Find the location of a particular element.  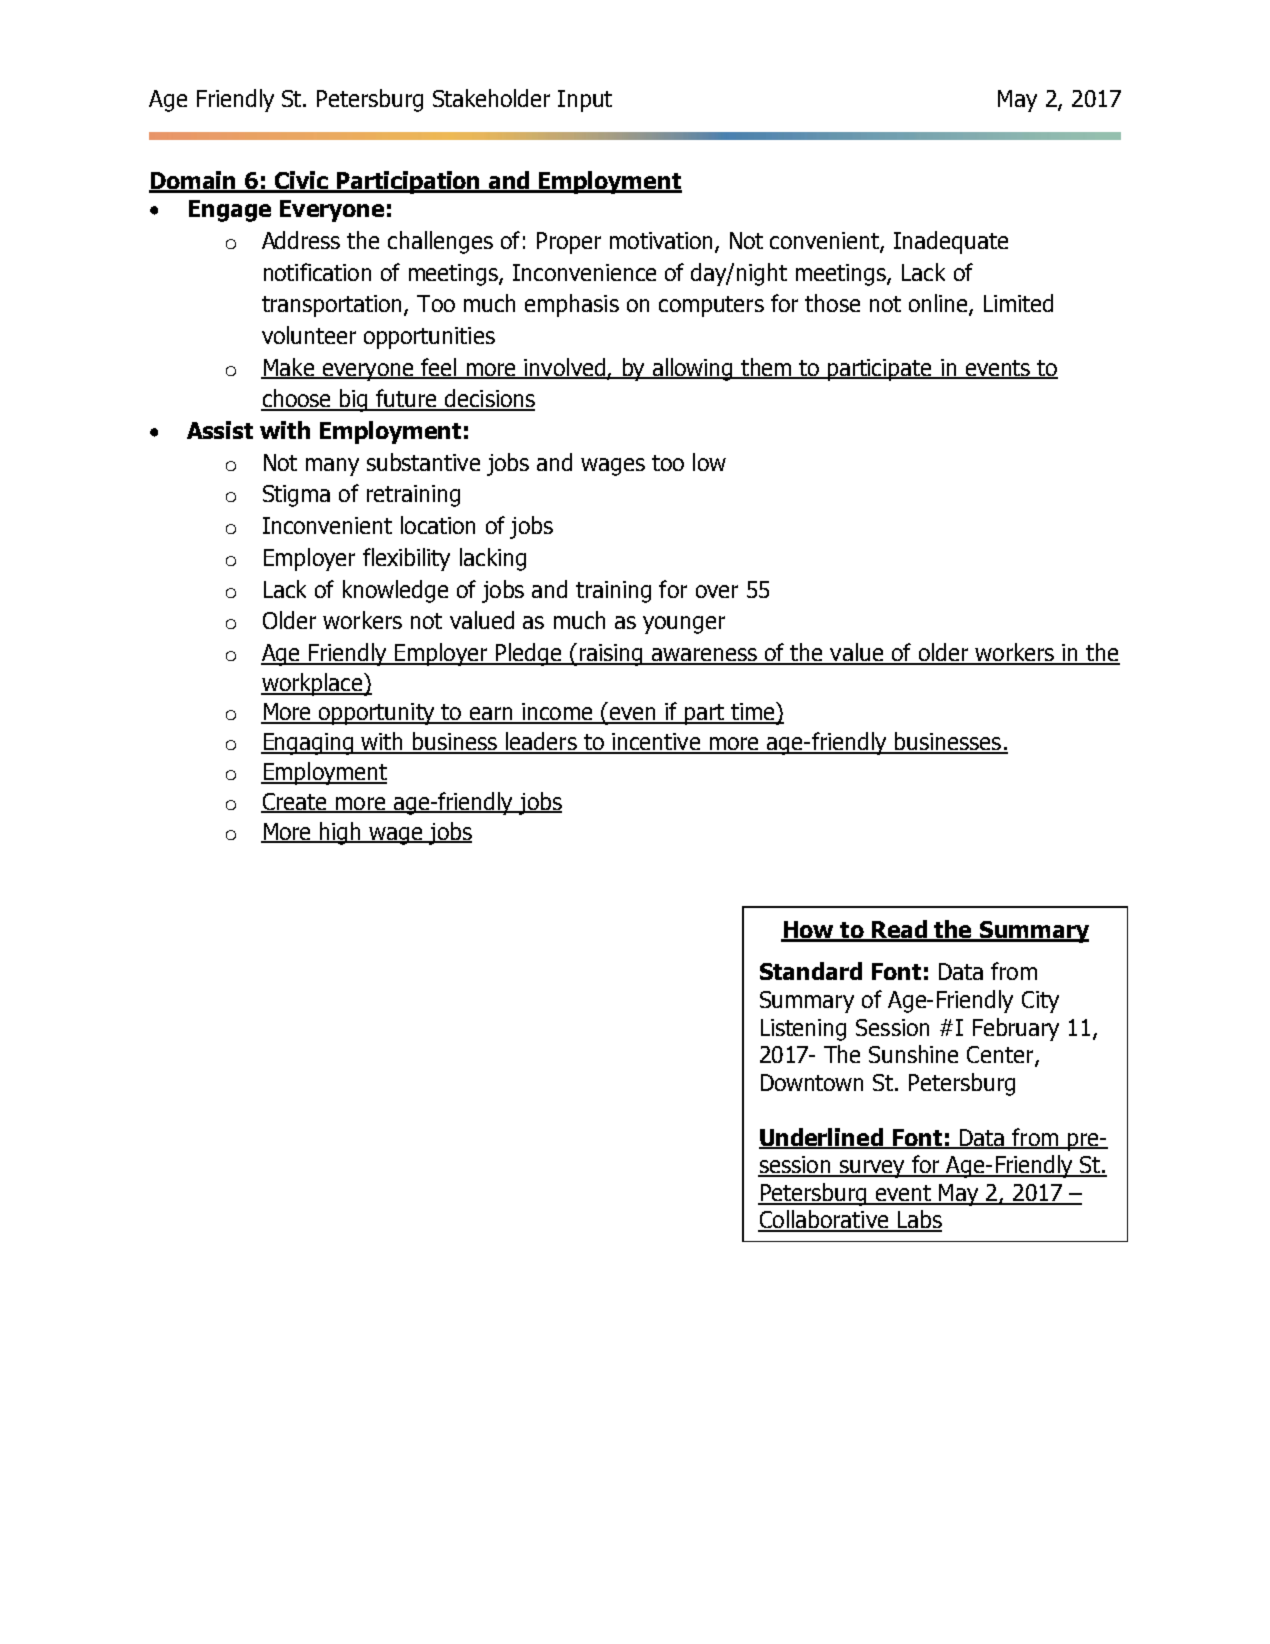

high is located at coordinates (341, 833).
